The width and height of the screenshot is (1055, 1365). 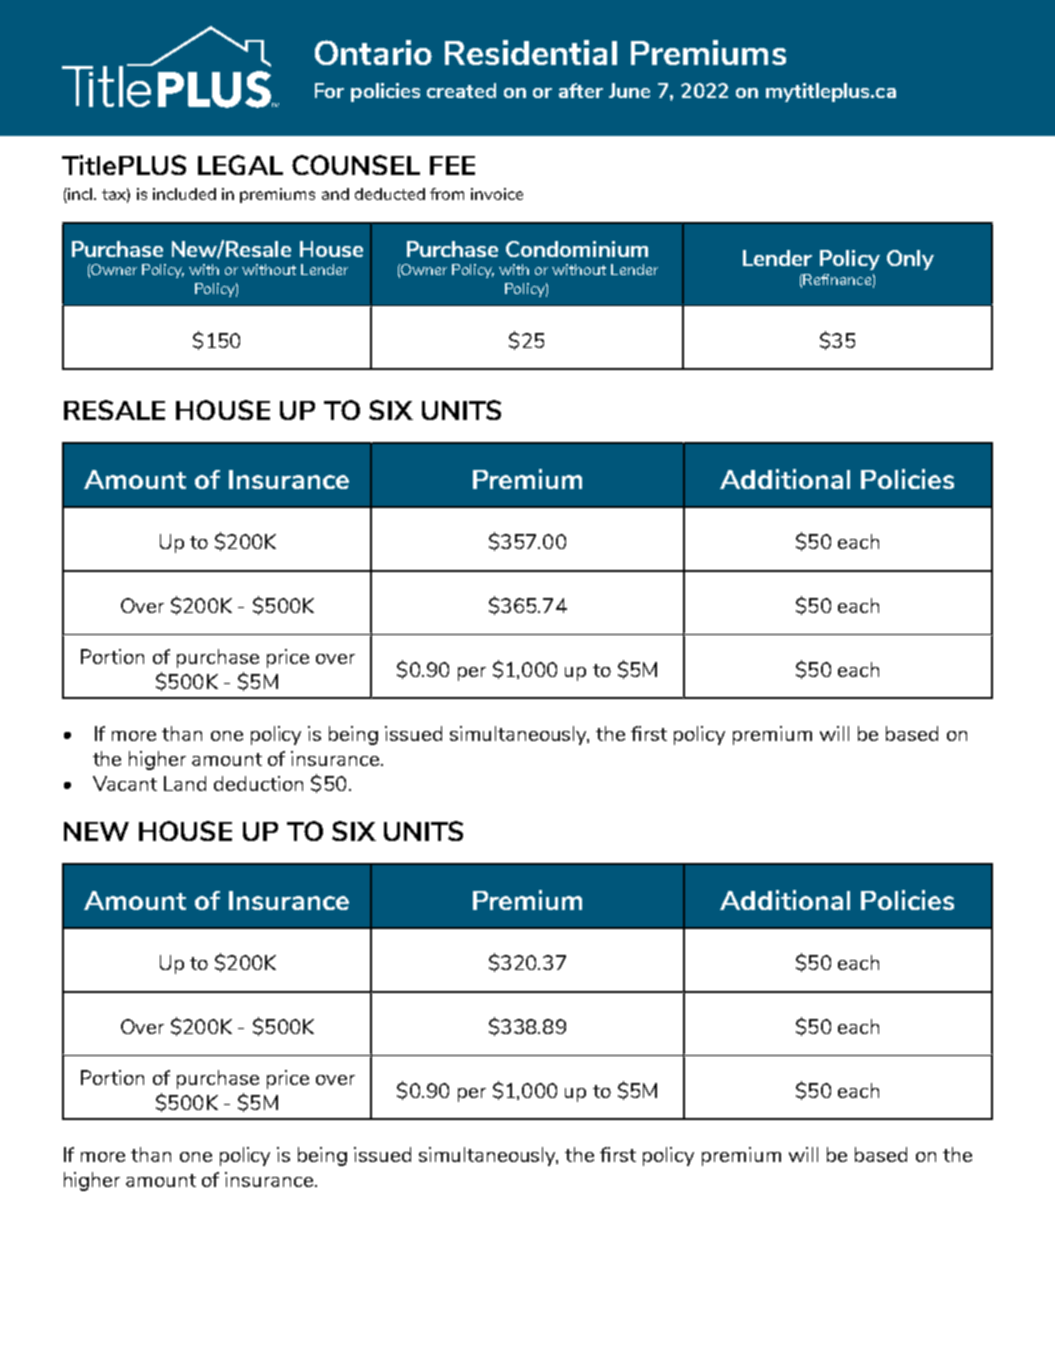 I want to click on Land, so click(x=185, y=783).
